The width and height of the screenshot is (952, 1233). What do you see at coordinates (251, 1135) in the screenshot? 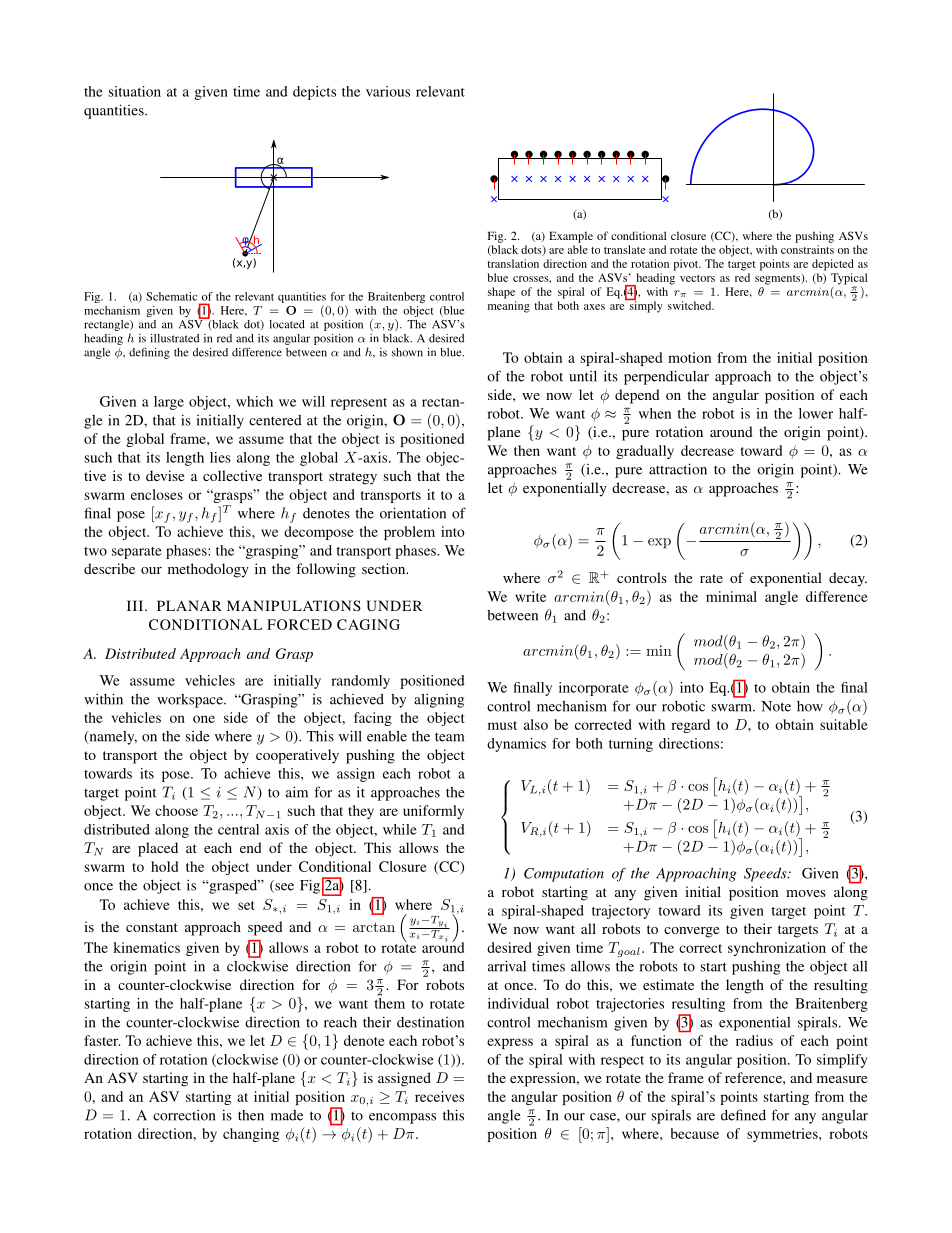
I see `changing` at bounding box center [251, 1135].
